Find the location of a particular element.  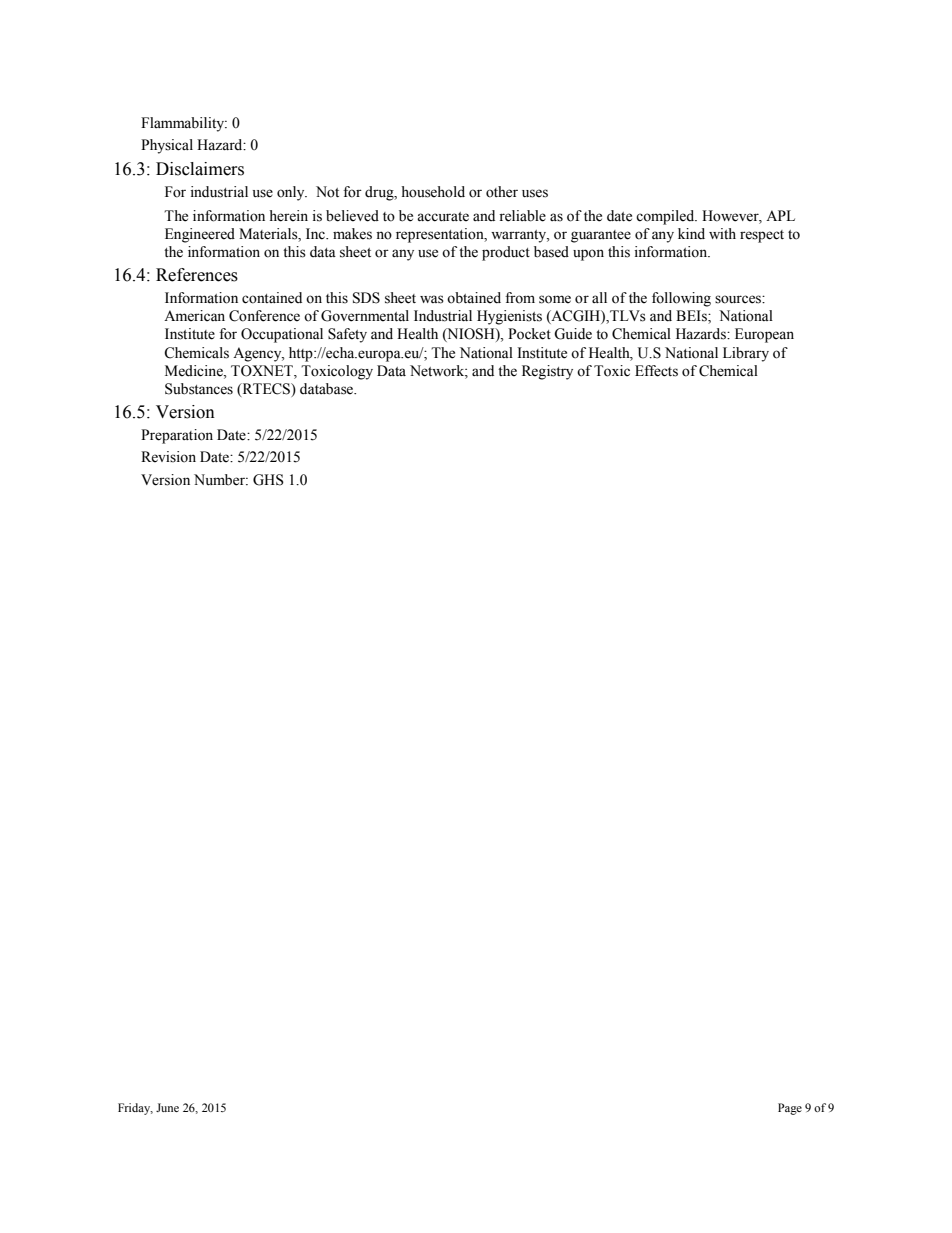

Library is located at coordinates (746, 354).
